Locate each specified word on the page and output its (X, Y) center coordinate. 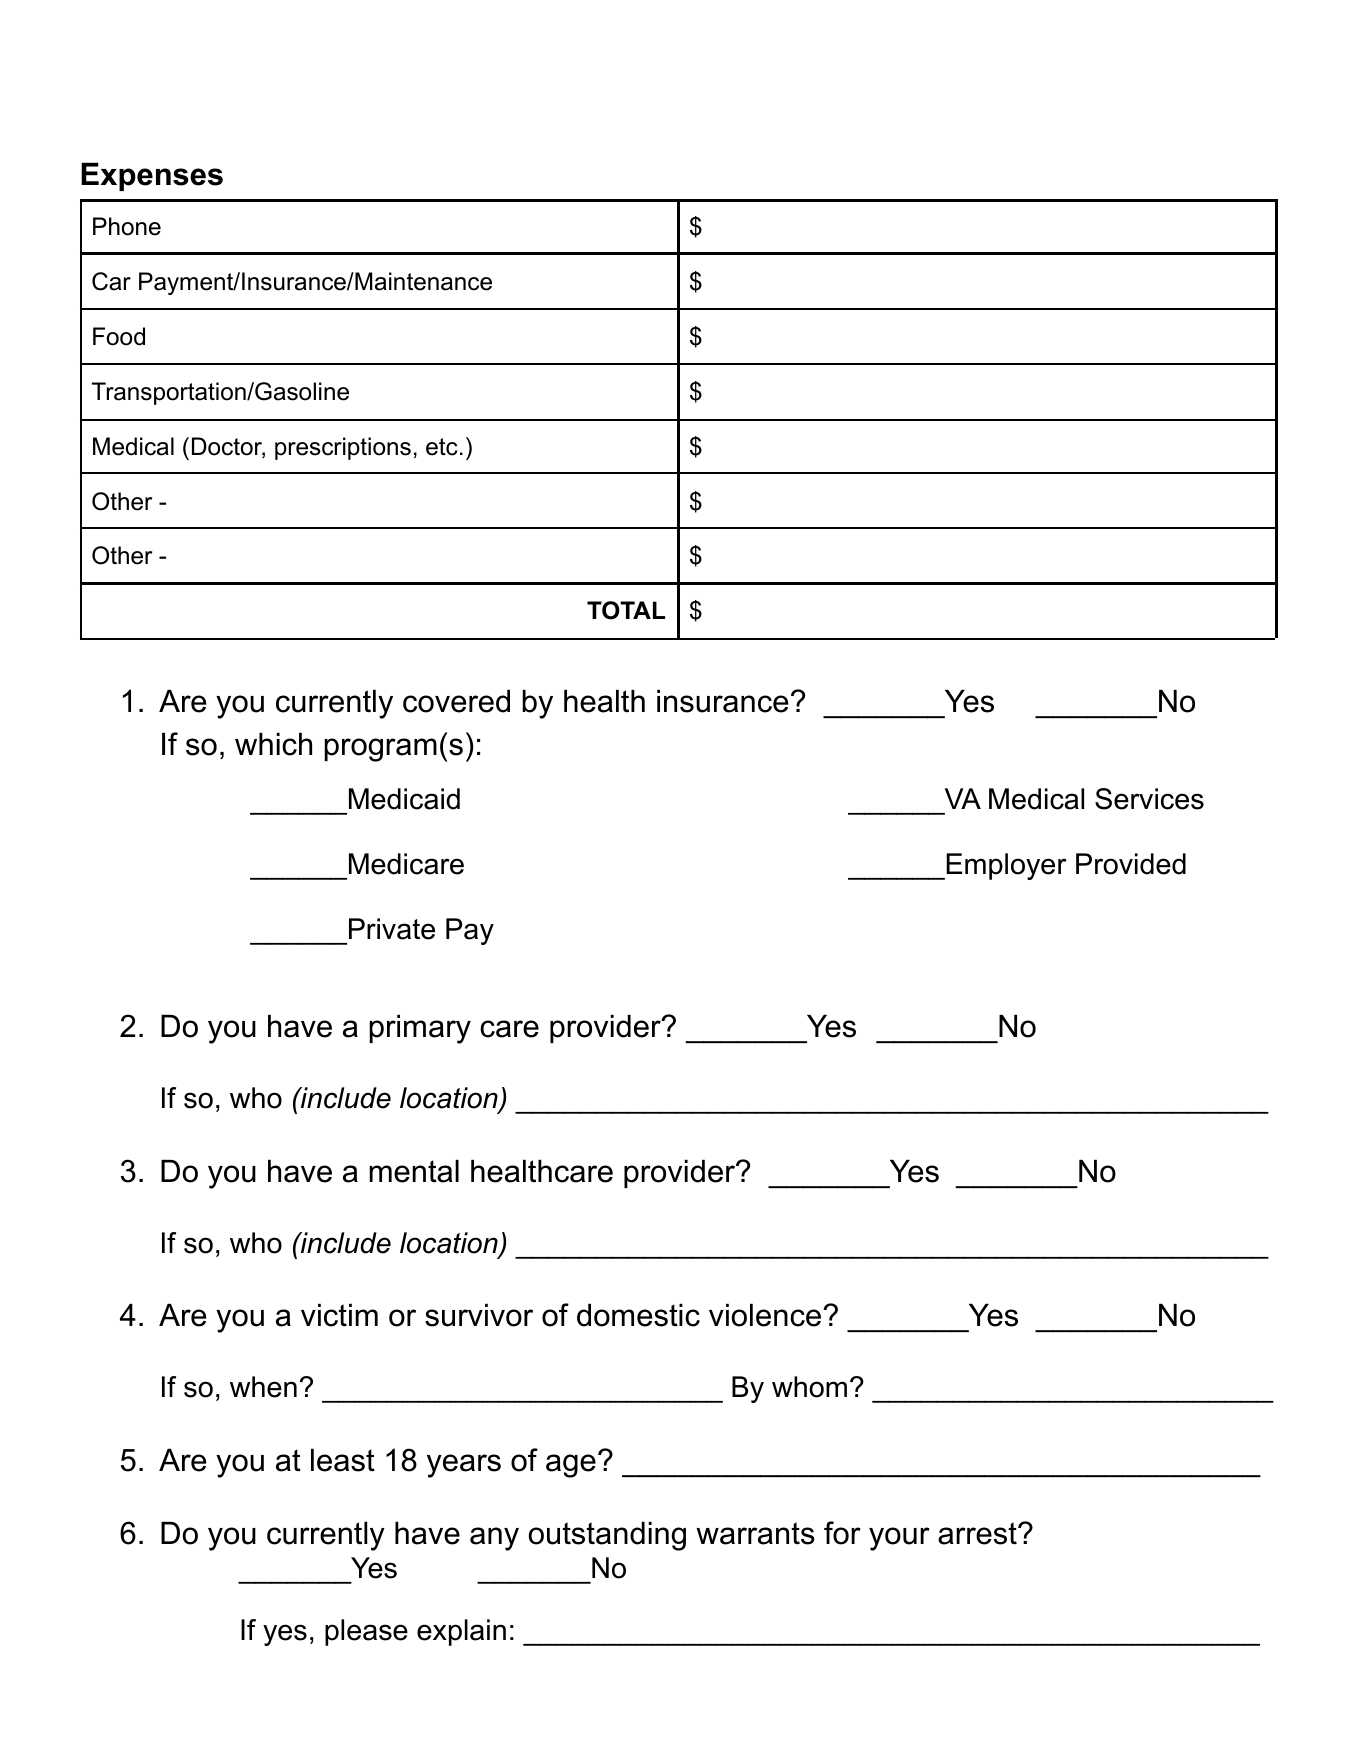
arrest (978, 1533)
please (366, 1632)
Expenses (152, 177)
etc (442, 447)
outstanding (607, 1536)
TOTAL (626, 610)
